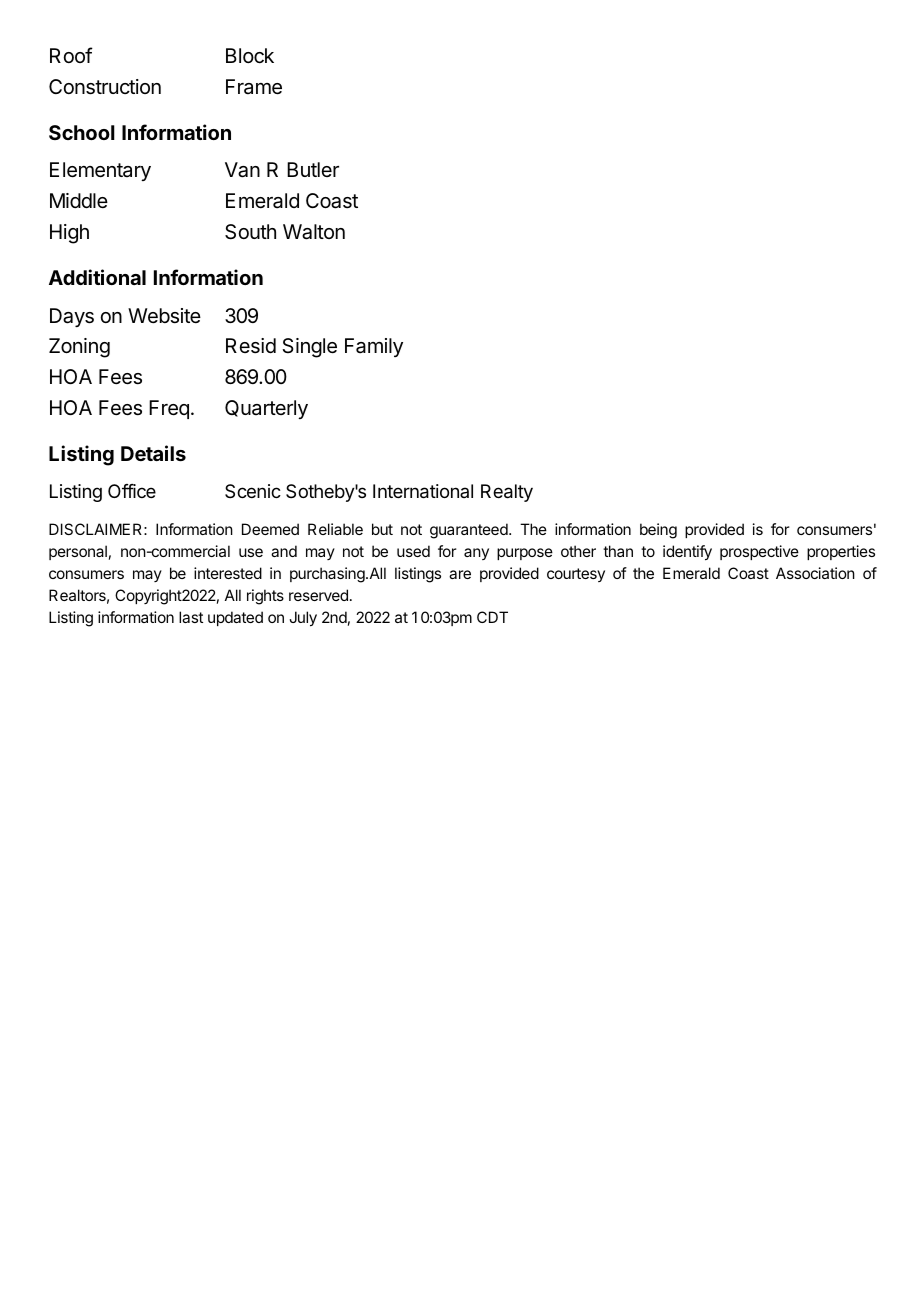 This screenshot has height=1308, width=924. What do you see at coordinates (492, 617) in the screenshot?
I see `CDT` at bounding box center [492, 617].
